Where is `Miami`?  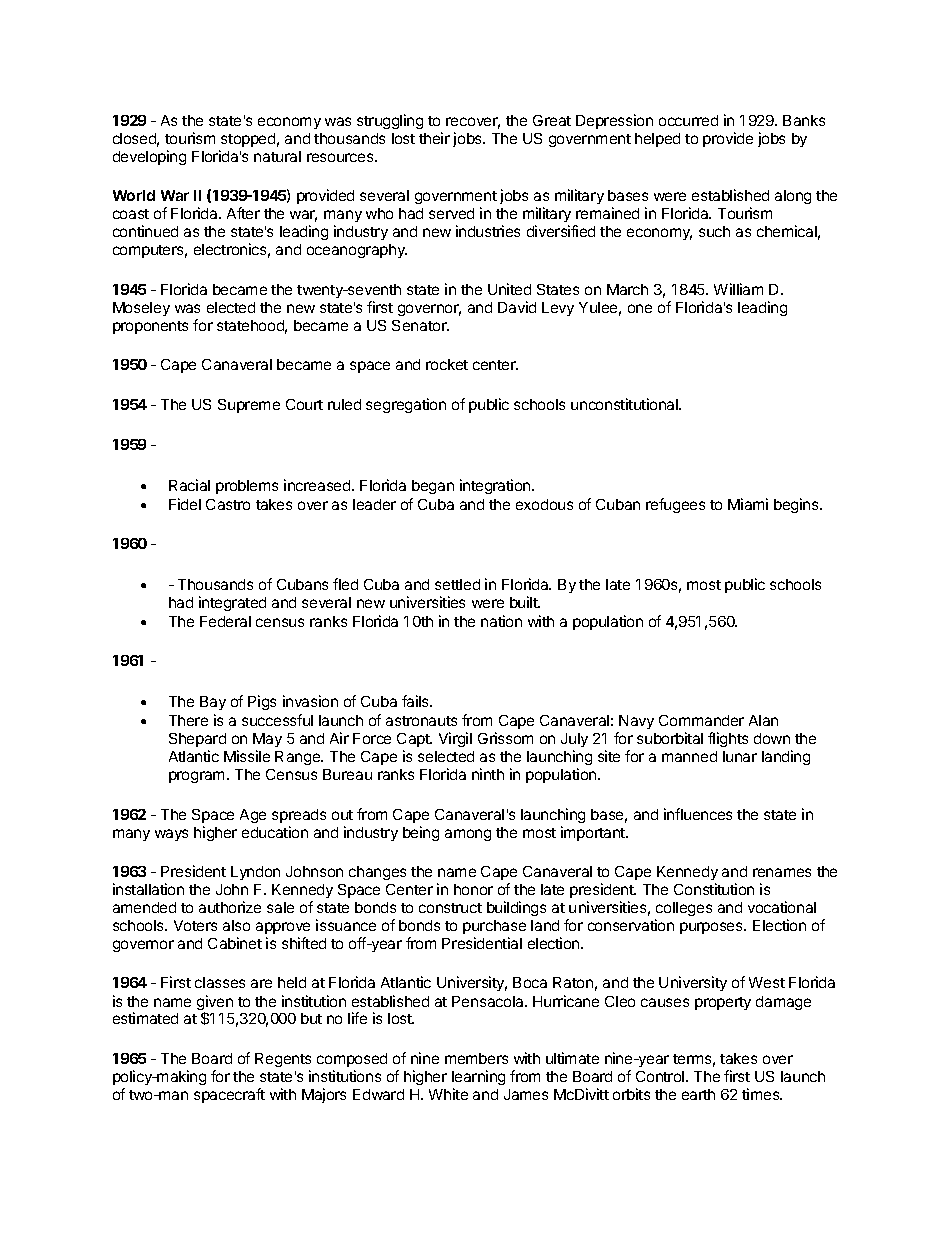
Miami is located at coordinates (748, 504).
